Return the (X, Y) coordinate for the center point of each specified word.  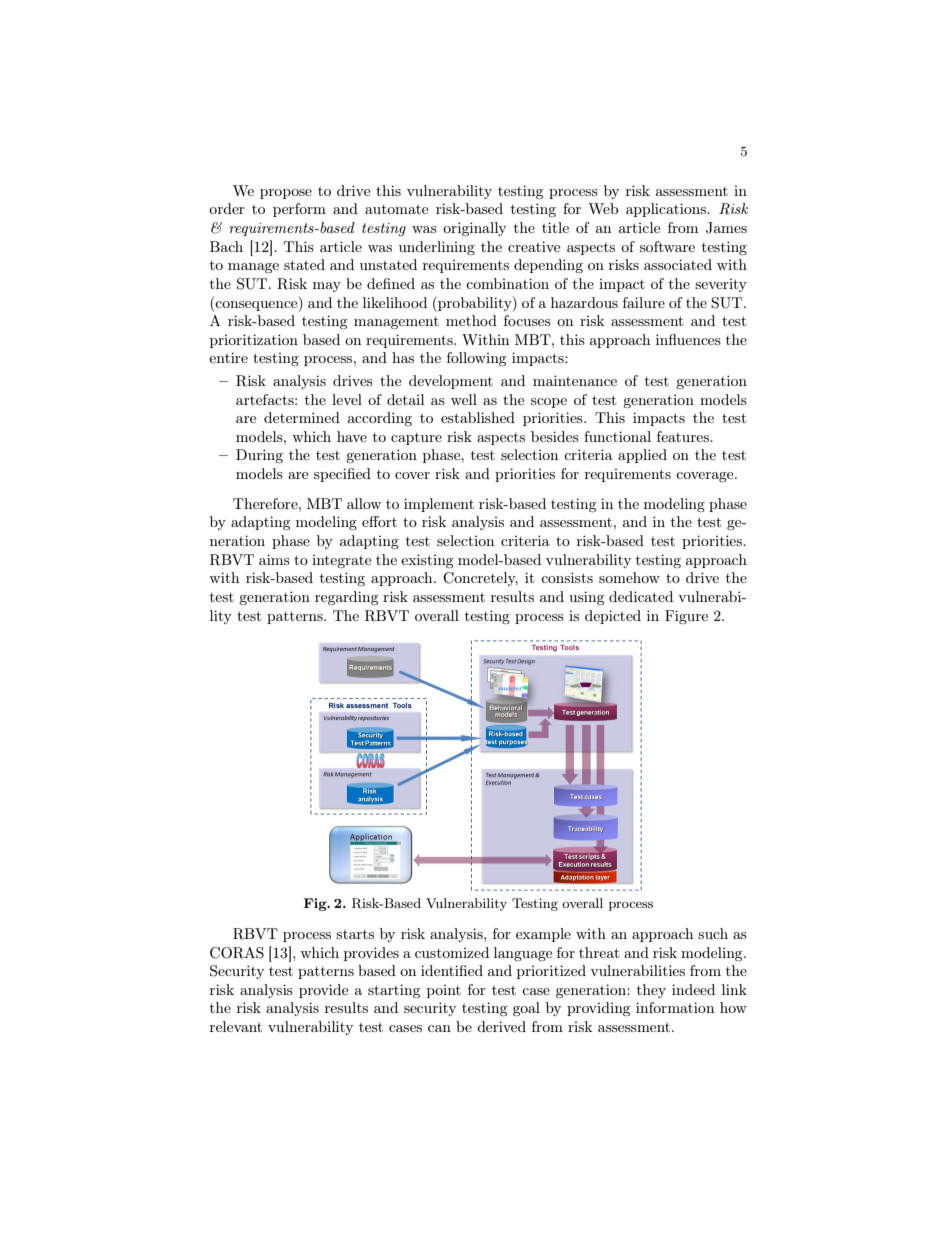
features (684, 436)
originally (474, 229)
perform (299, 210)
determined (302, 417)
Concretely (480, 579)
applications (667, 210)
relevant (236, 1026)
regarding (346, 598)
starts (355, 934)
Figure (686, 617)
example (543, 935)
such (713, 933)
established (478, 417)
